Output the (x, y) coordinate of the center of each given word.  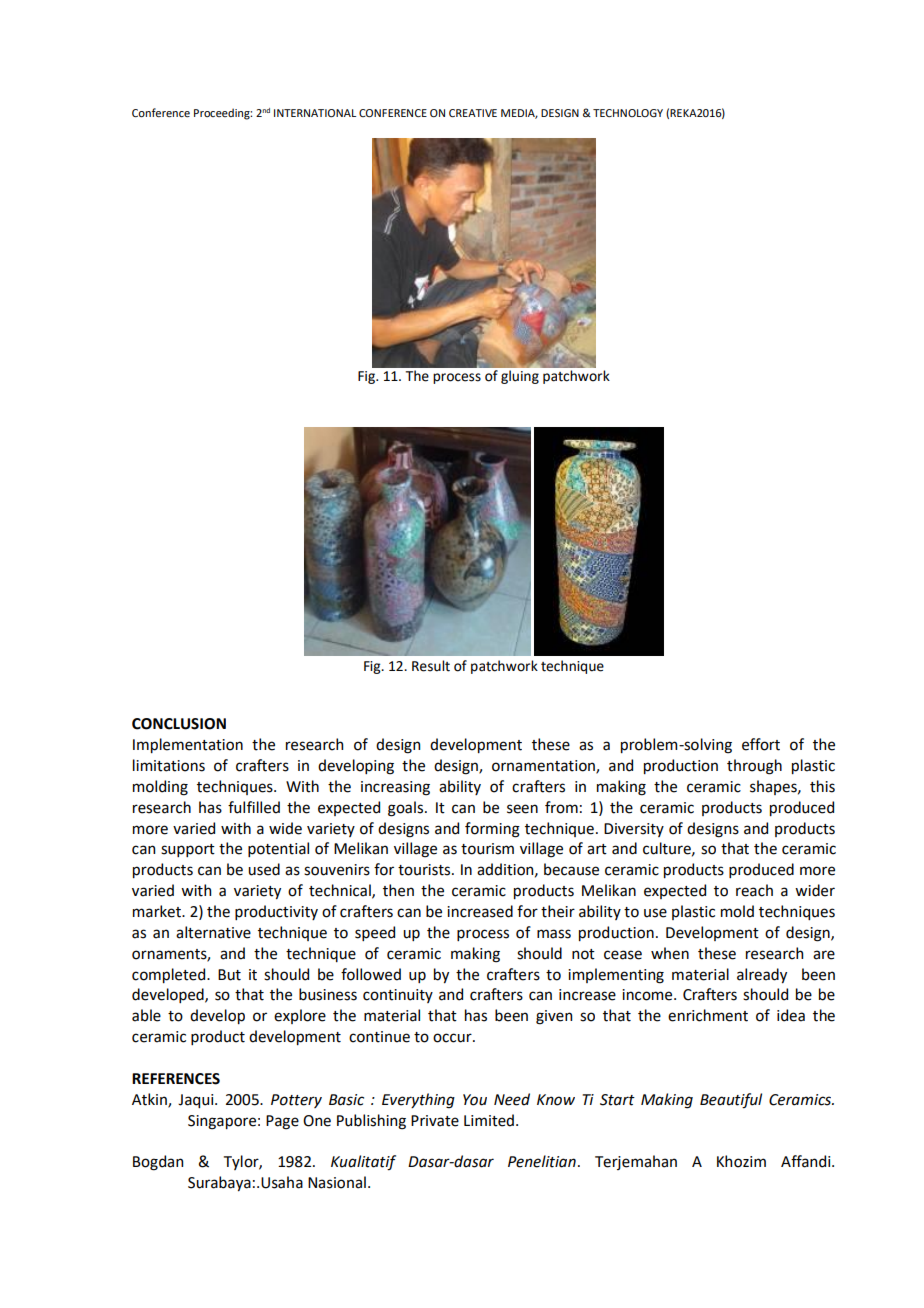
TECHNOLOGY (628, 113)
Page (282, 1122)
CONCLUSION (179, 724)
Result (431, 666)
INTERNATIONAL (315, 113)
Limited (489, 1120)
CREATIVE (473, 113)
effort (761, 744)
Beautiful (731, 1101)
